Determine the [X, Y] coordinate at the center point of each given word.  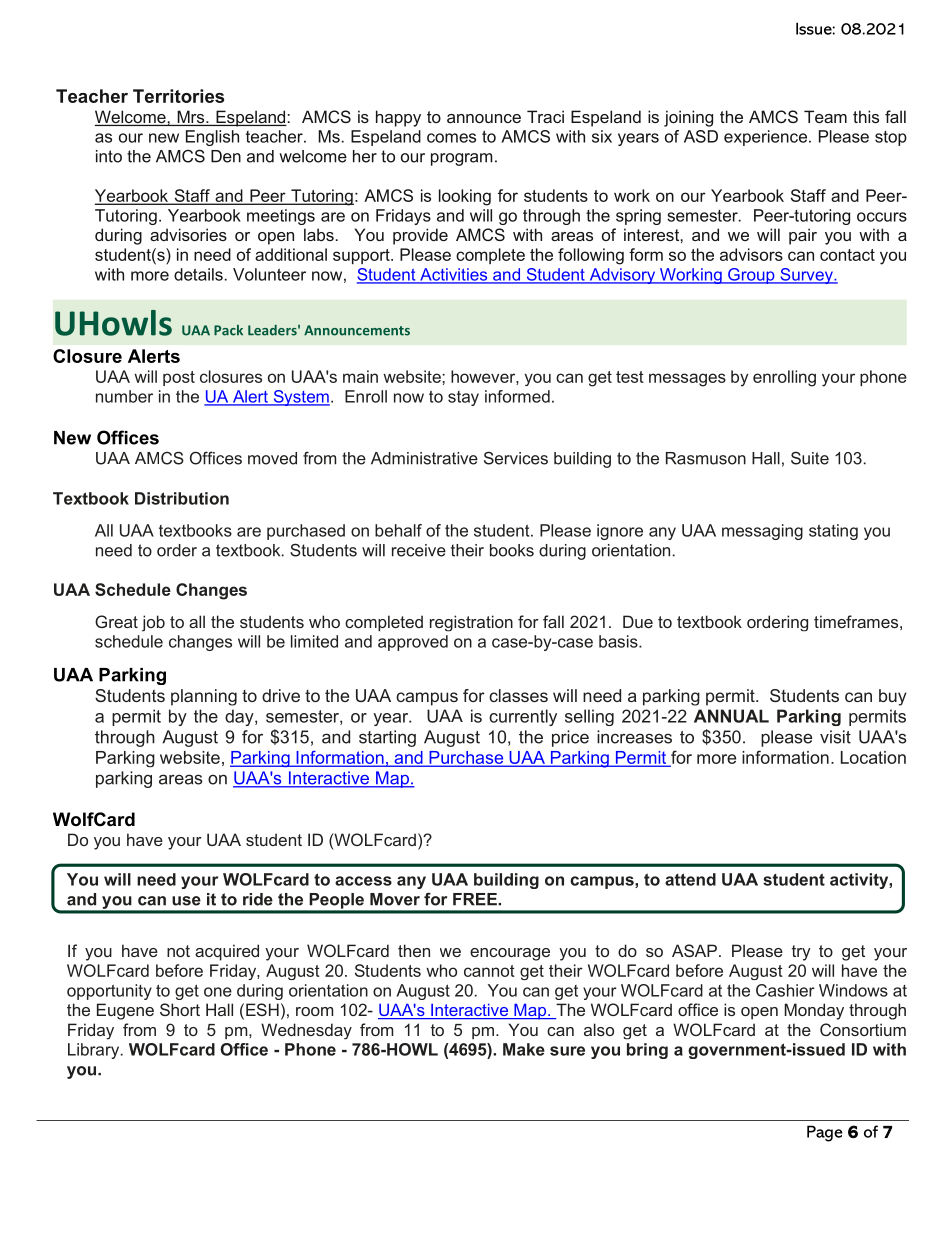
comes [451, 138]
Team [825, 116]
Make [524, 1049]
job [153, 623]
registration [471, 623]
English [212, 138]
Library [95, 1051]
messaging [762, 532]
